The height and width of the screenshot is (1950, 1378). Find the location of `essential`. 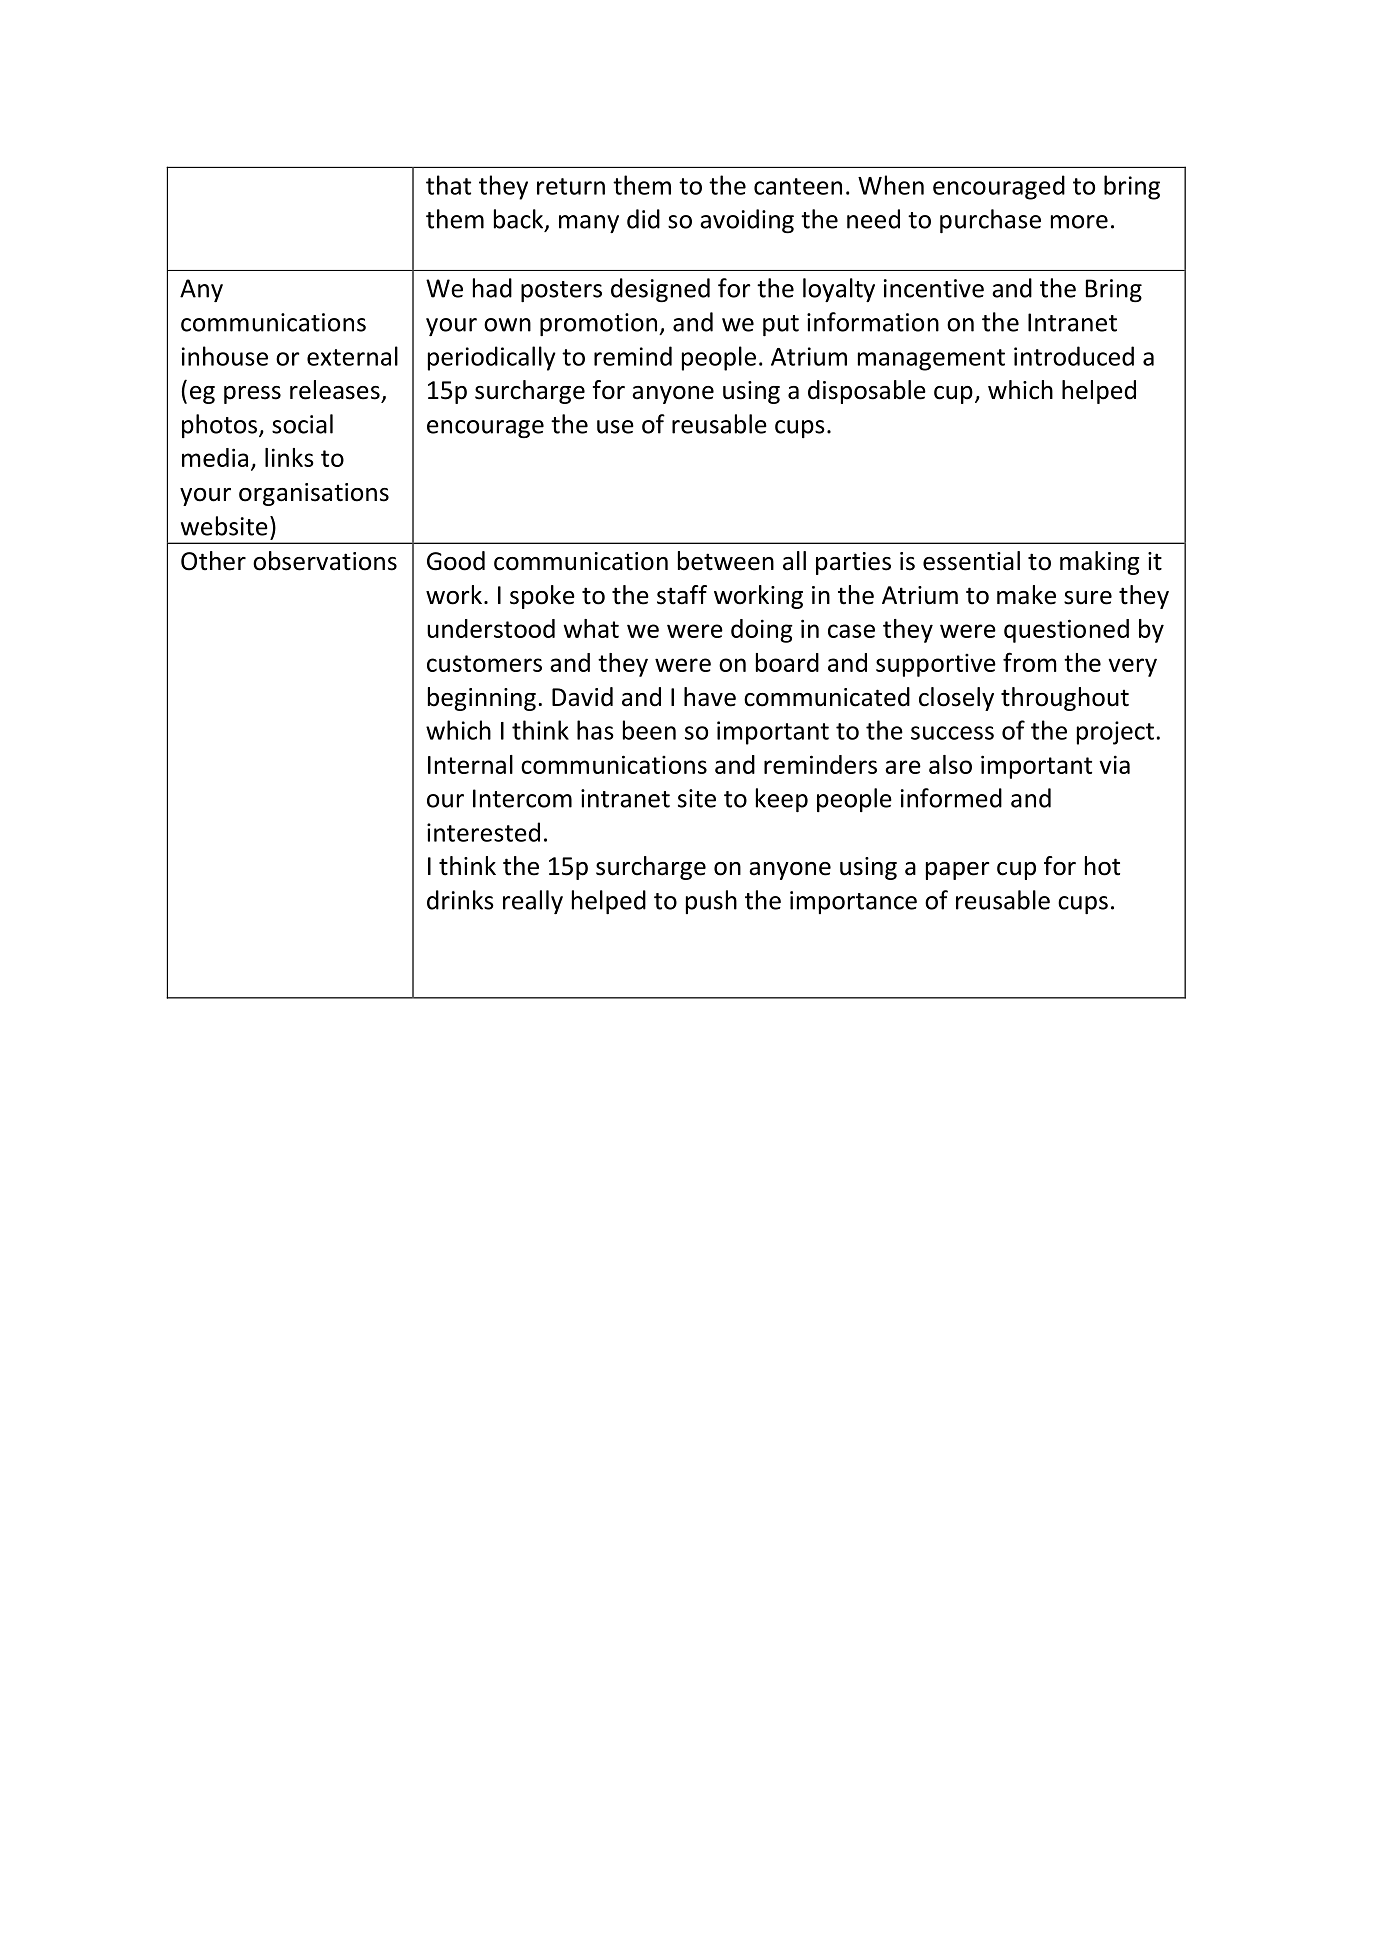

essential is located at coordinates (971, 561).
